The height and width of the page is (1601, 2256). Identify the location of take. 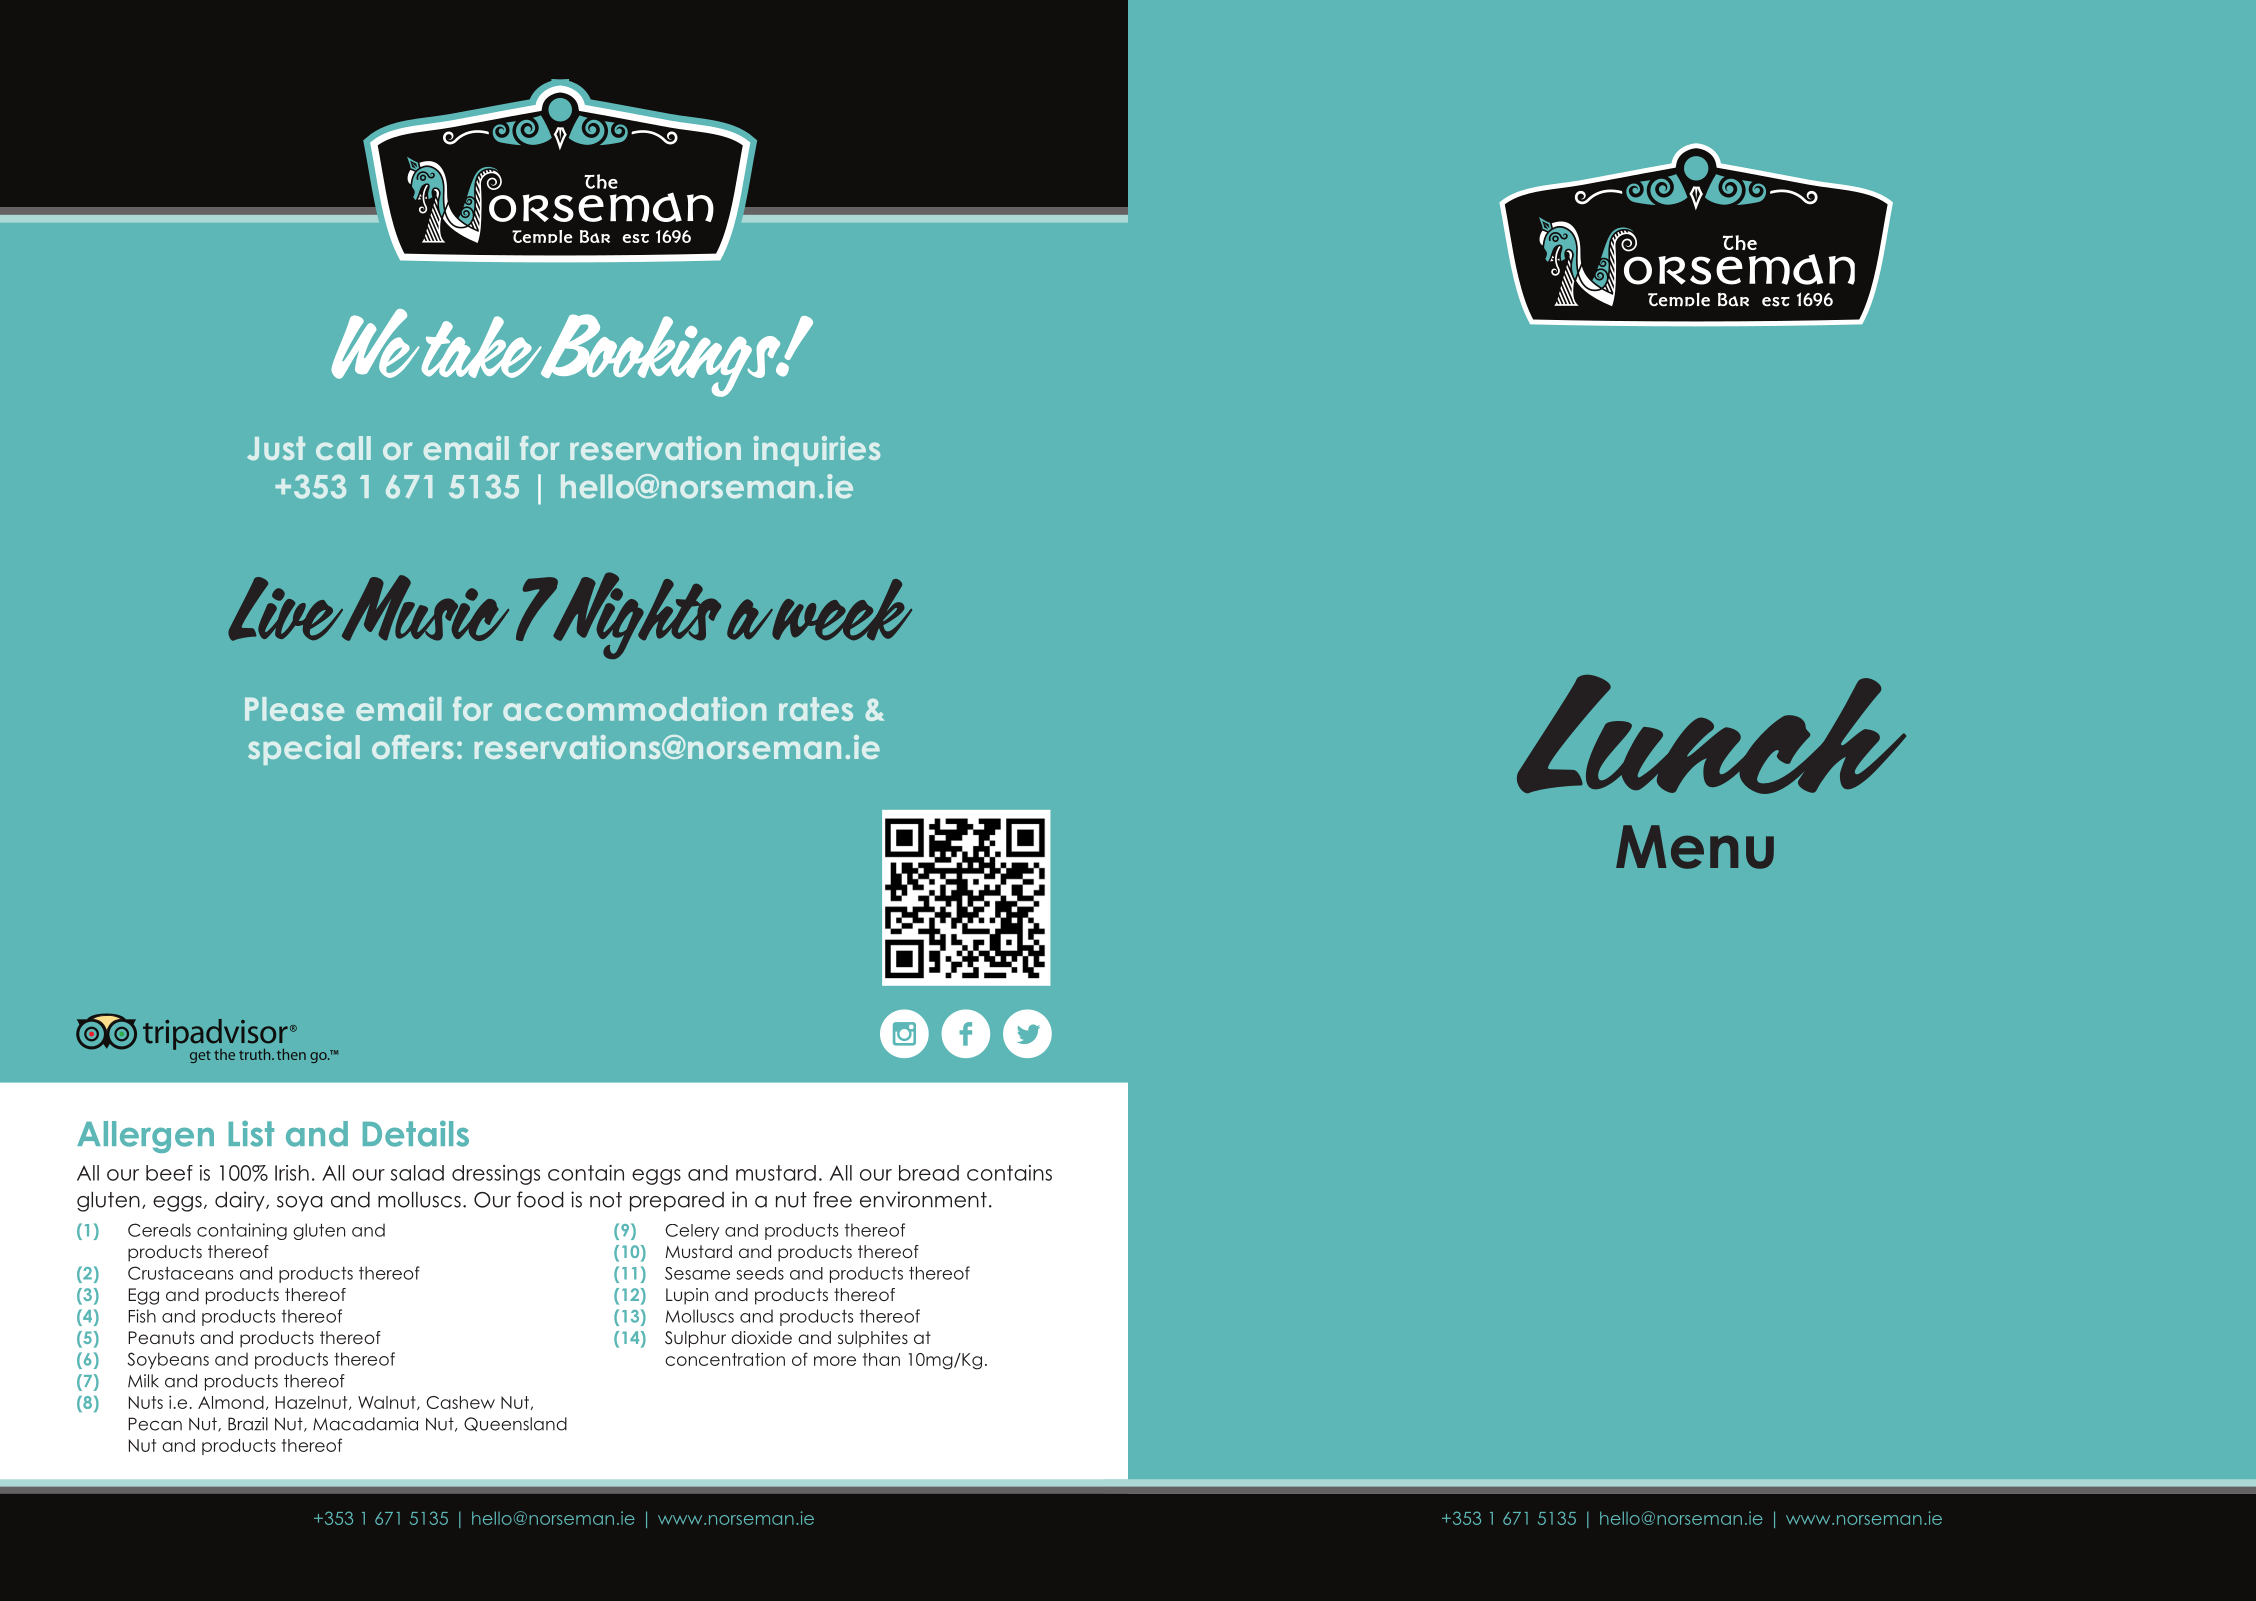
(483, 347).
